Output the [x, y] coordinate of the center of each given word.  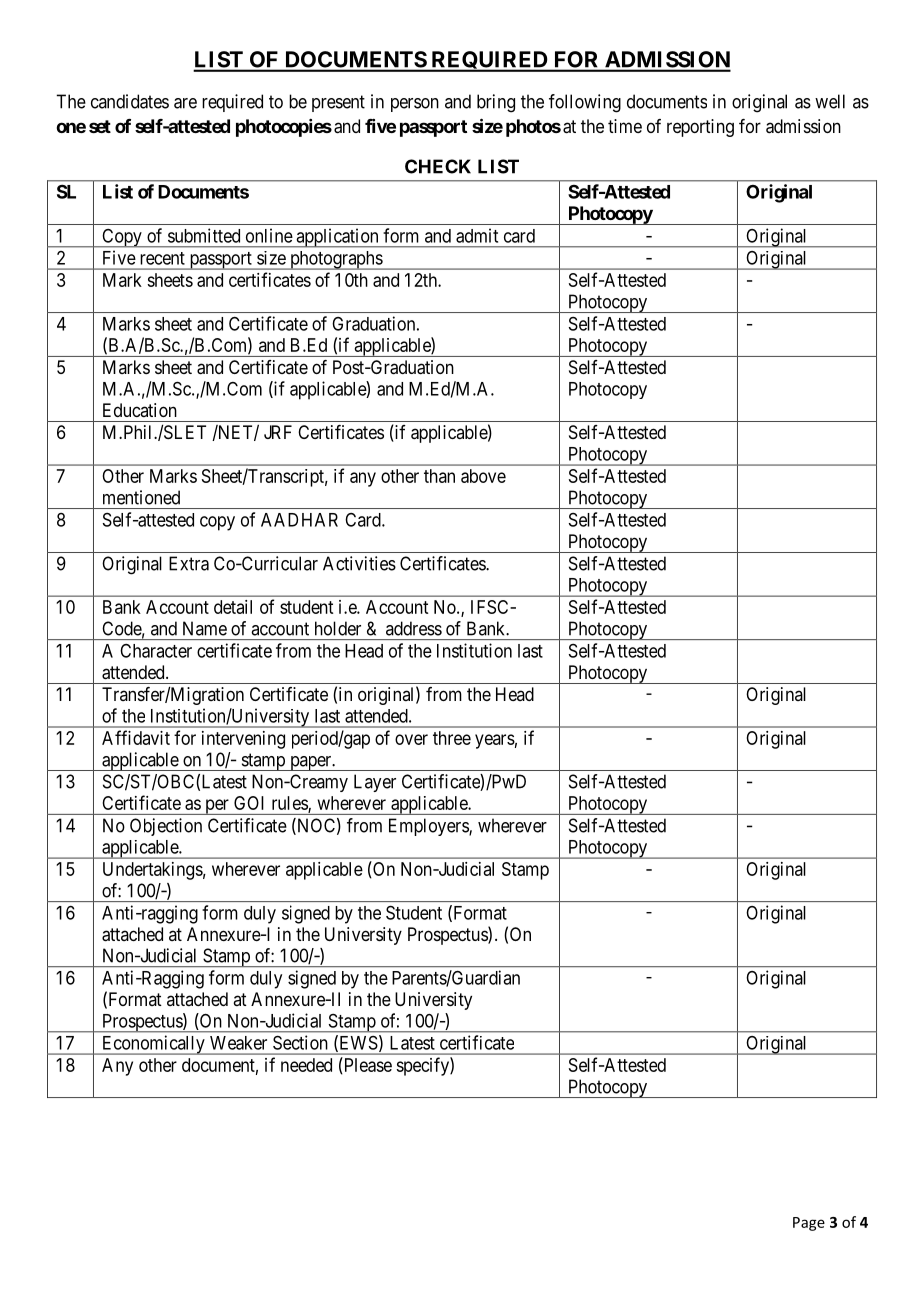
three [452, 738]
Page [809, 1224]
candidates [130, 101]
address [414, 628]
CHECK [438, 166]
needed [306, 1065]
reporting [700, 128]
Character [156, 651]
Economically [153, 1045]
